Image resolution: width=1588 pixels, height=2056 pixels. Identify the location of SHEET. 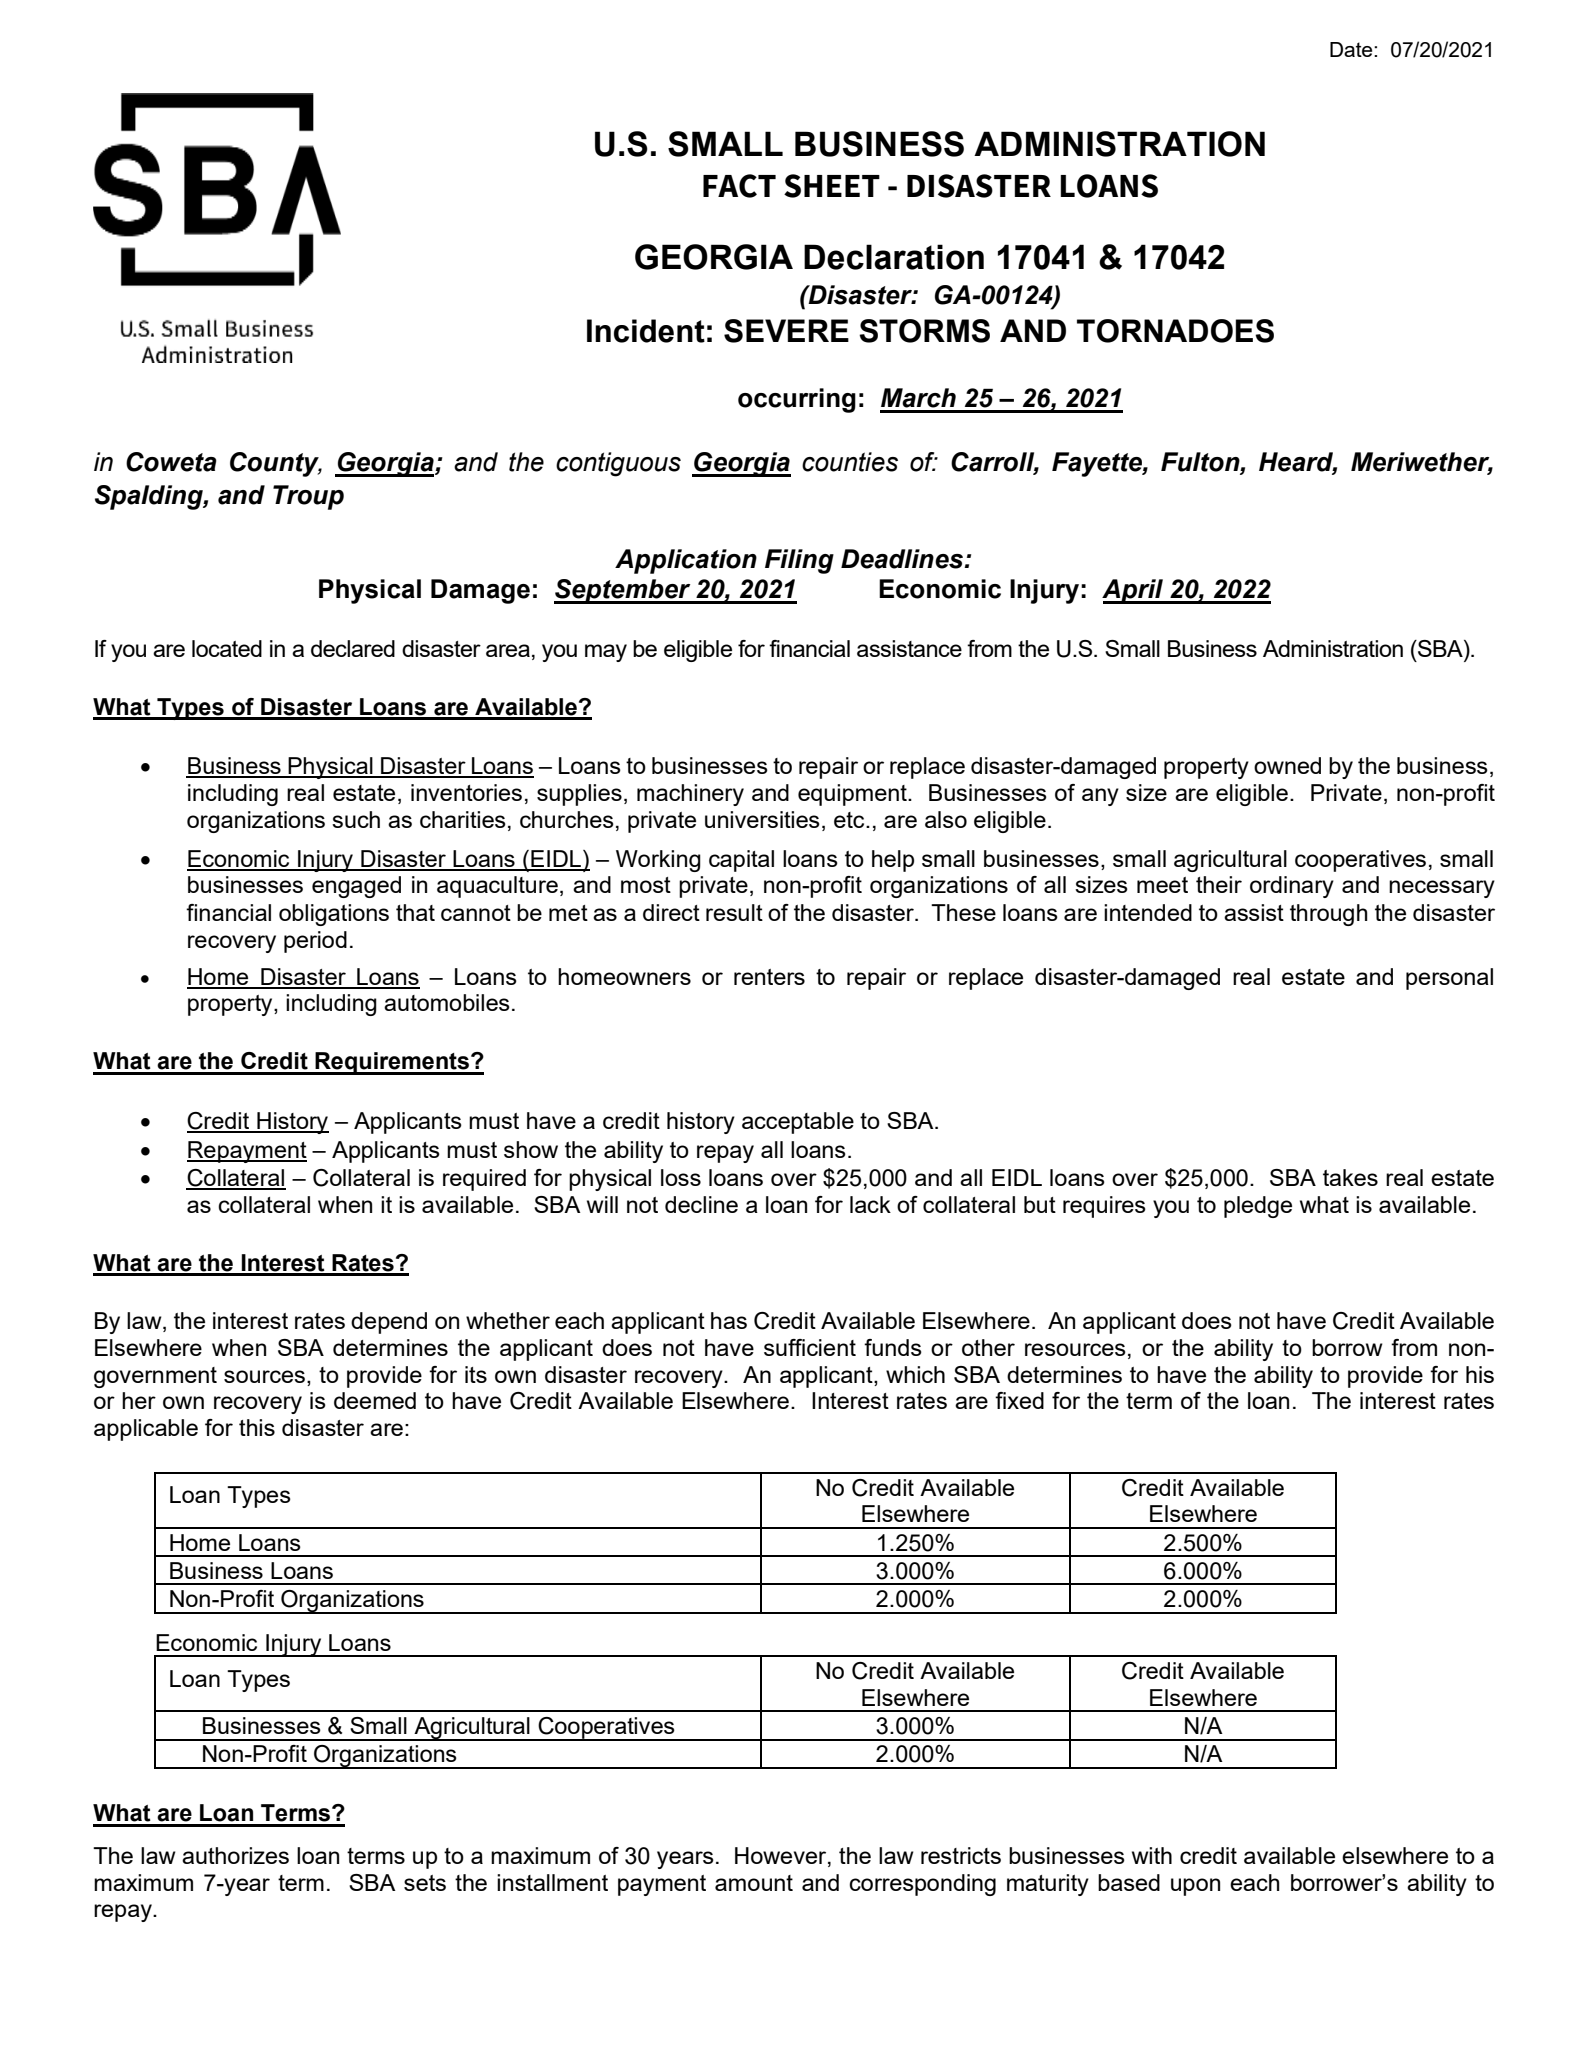
(832, 186).
